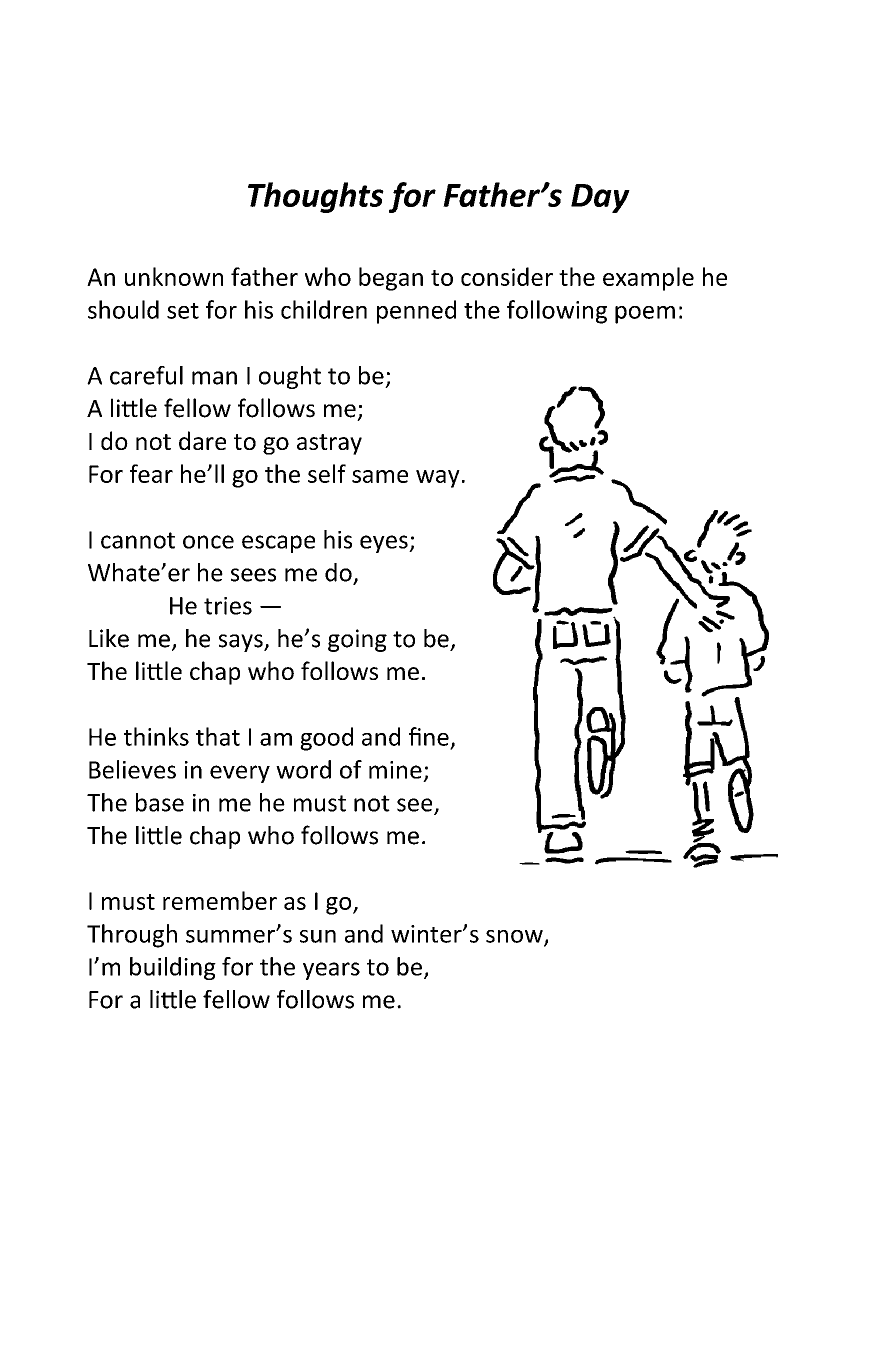  Describe the element at coordinates (174, 276) in the screenshot. I see `unknown` at that location.
